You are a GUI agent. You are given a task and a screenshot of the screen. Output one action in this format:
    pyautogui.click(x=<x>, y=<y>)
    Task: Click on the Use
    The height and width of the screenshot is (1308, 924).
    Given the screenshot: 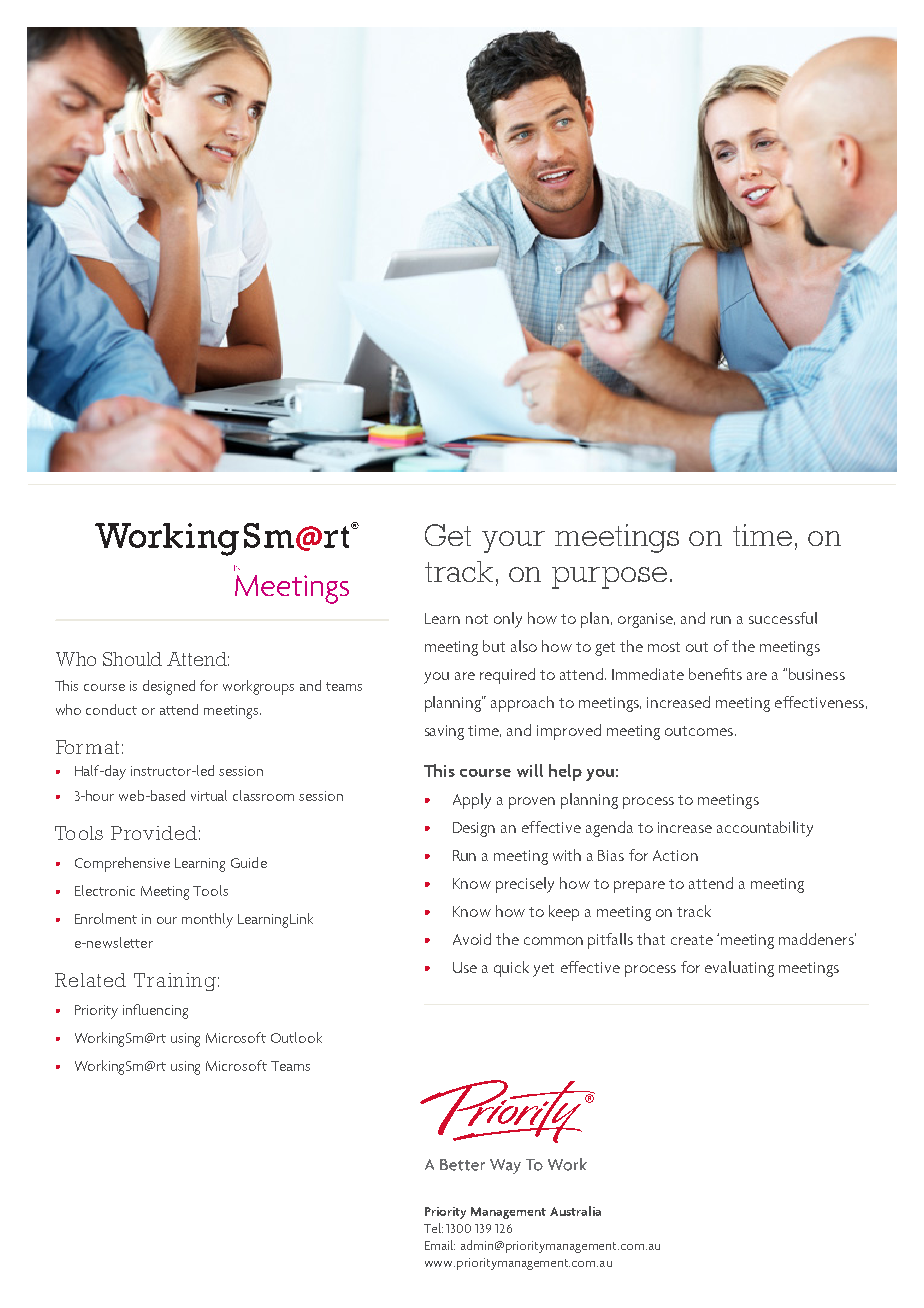 What is the action you would take?
    pyautogui.click(x=465, y=967)
